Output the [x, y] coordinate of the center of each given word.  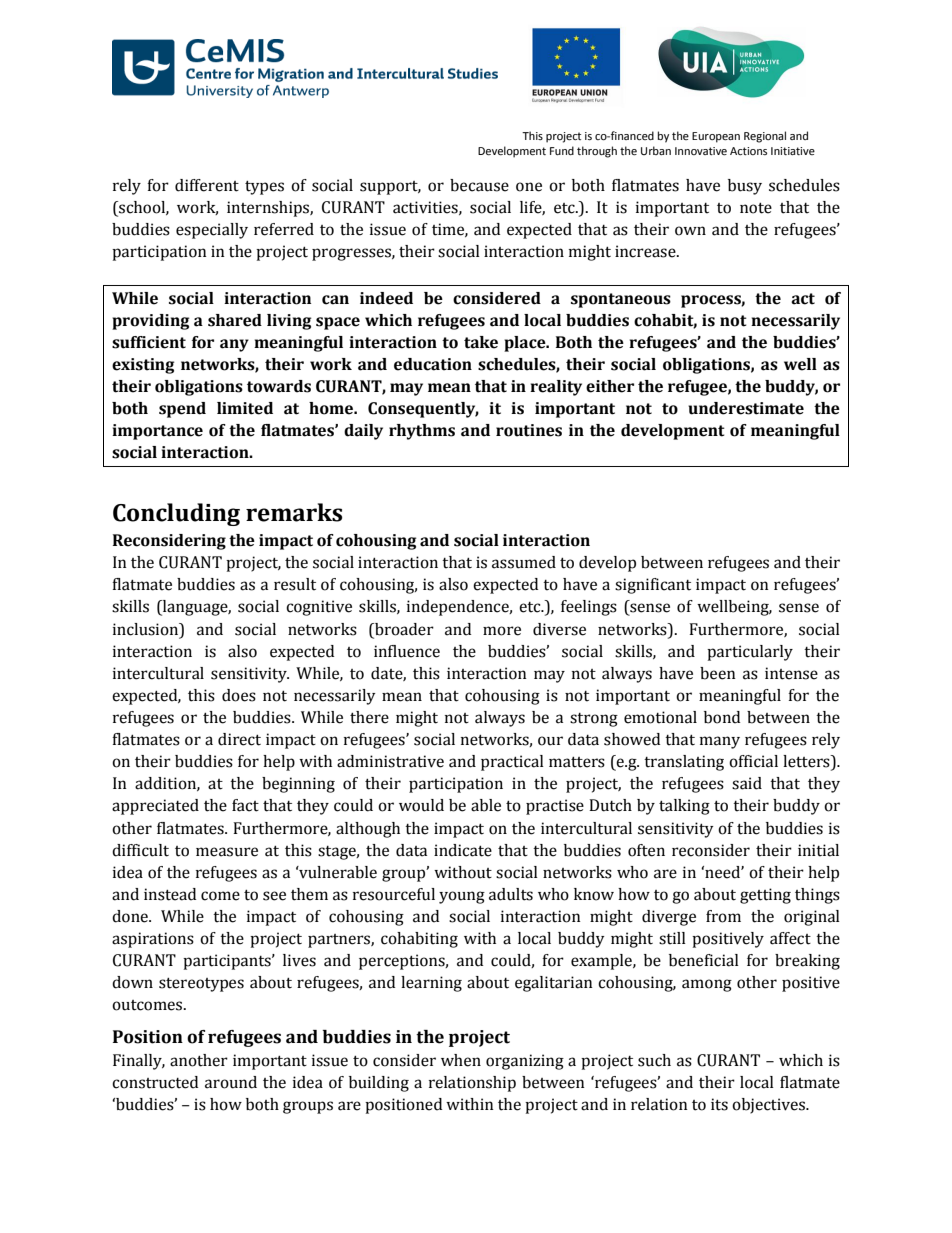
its [719, 1104]
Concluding [176, 514]
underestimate [746, 408]
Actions [748, 151]
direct [239, 739]
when [461, 1060]
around [231, 1082]
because [479, 185]
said [747, 783]
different [207, 185]
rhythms [422, 432]
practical [512, 763]
